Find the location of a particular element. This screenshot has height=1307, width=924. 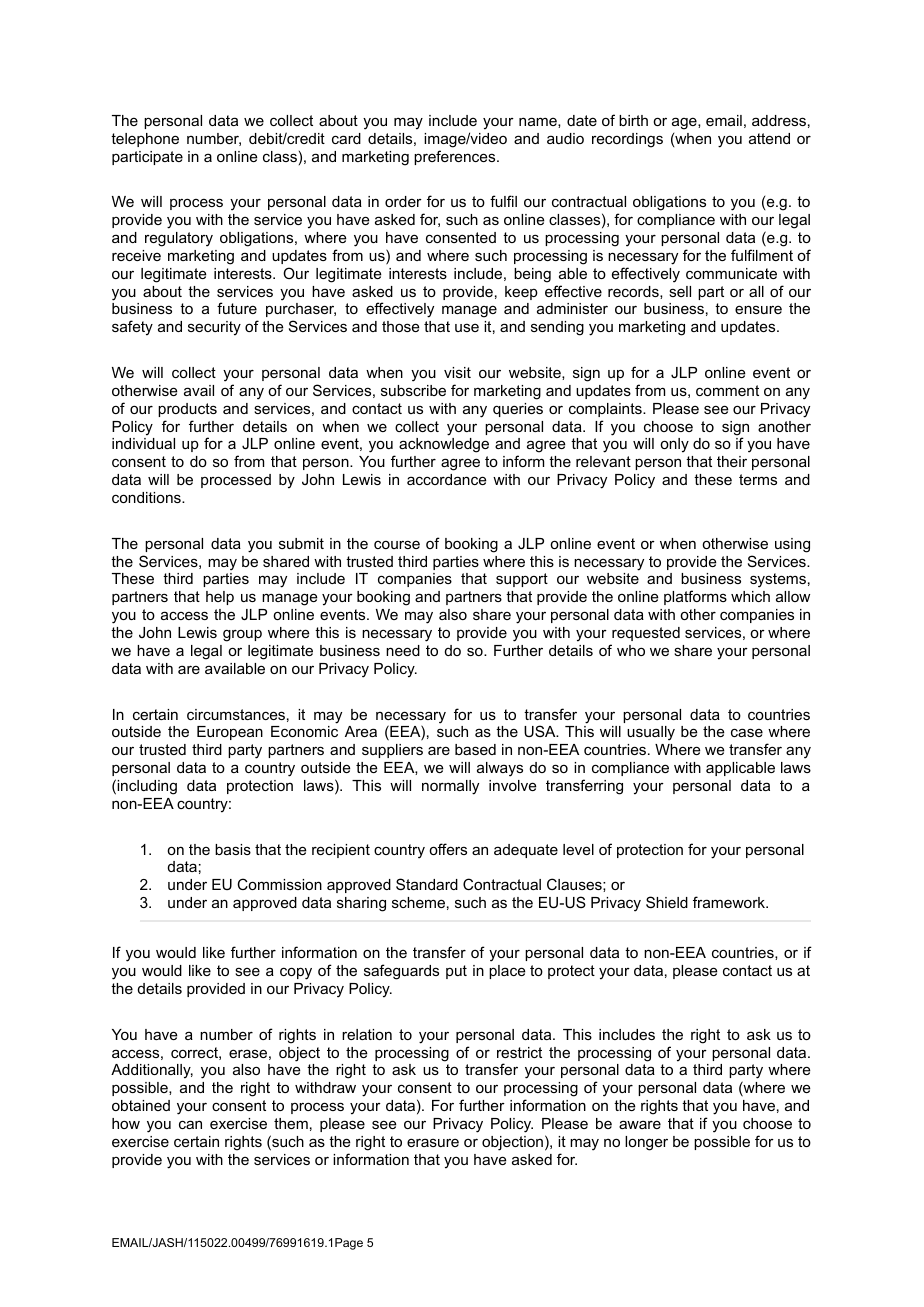

attend is located at coordinates (769, 138).
